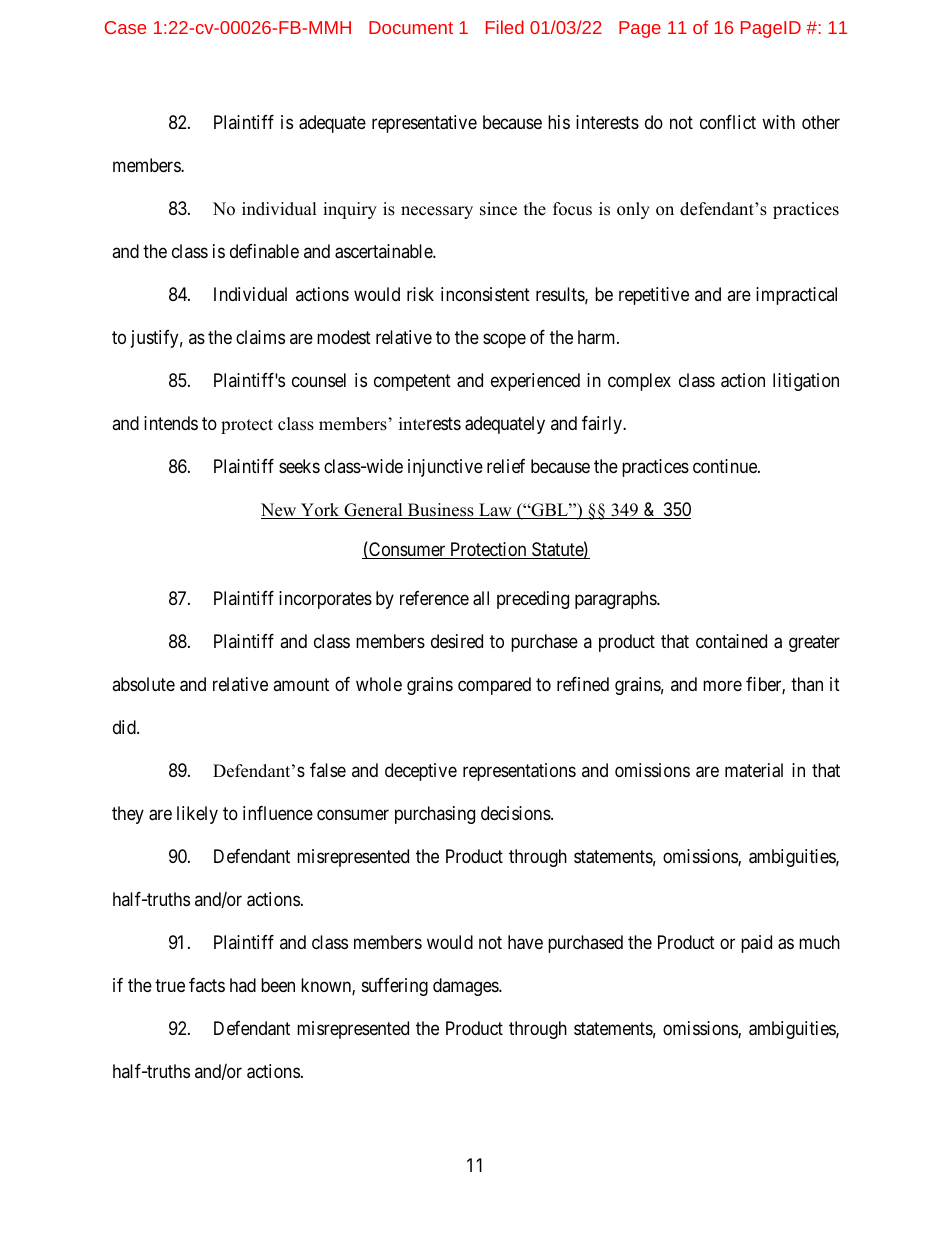 This screenshot has width=952, height=1233. What do you see at coordinates (728, 122) in the screenshot?
I see `conflict` at bounding box center [728, 122].
